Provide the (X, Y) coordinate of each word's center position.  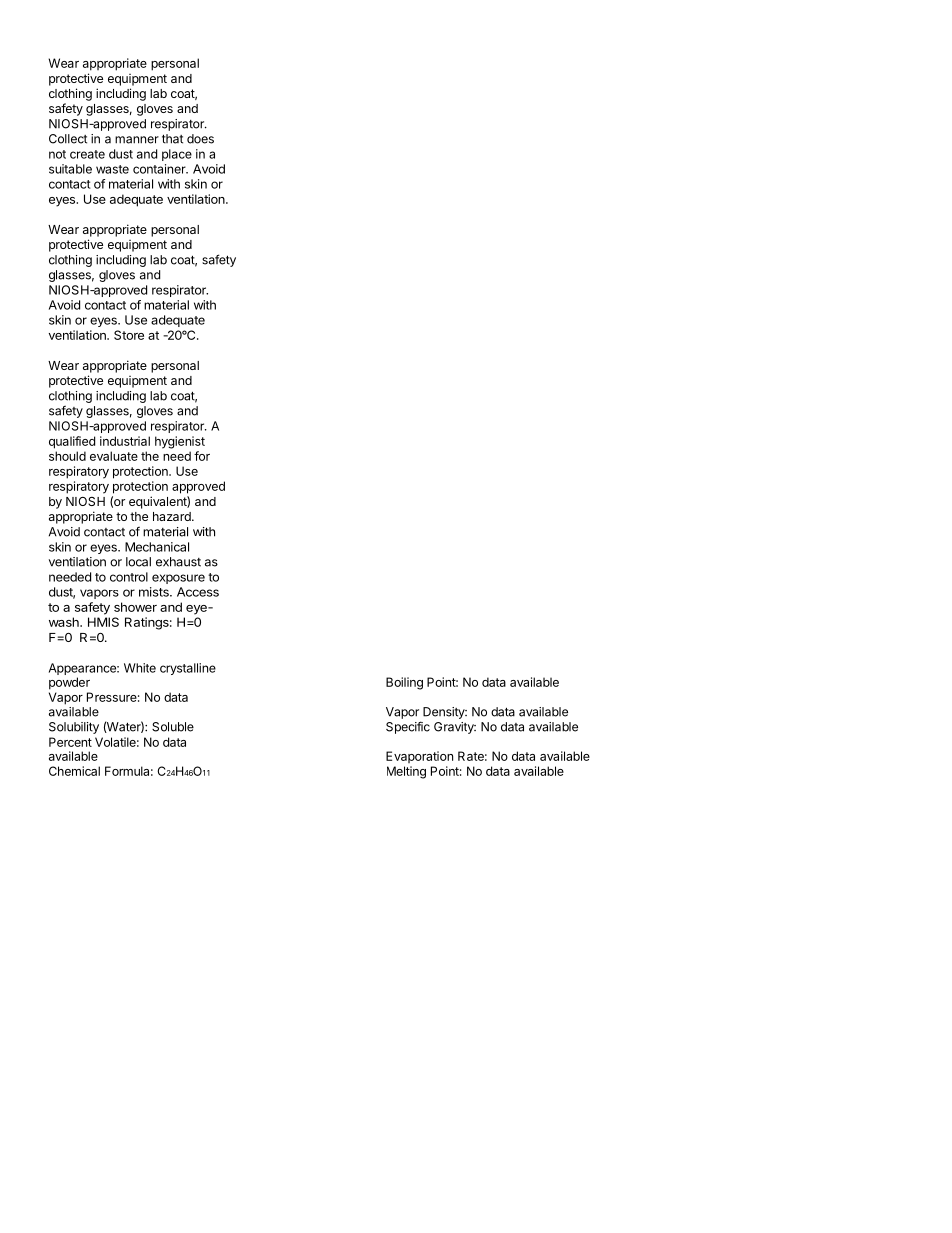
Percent (70, 742)
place (177, 155)
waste (112, 169)
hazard (173, 516)
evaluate (114, 456)
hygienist (180, 442)
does (200, 139)
